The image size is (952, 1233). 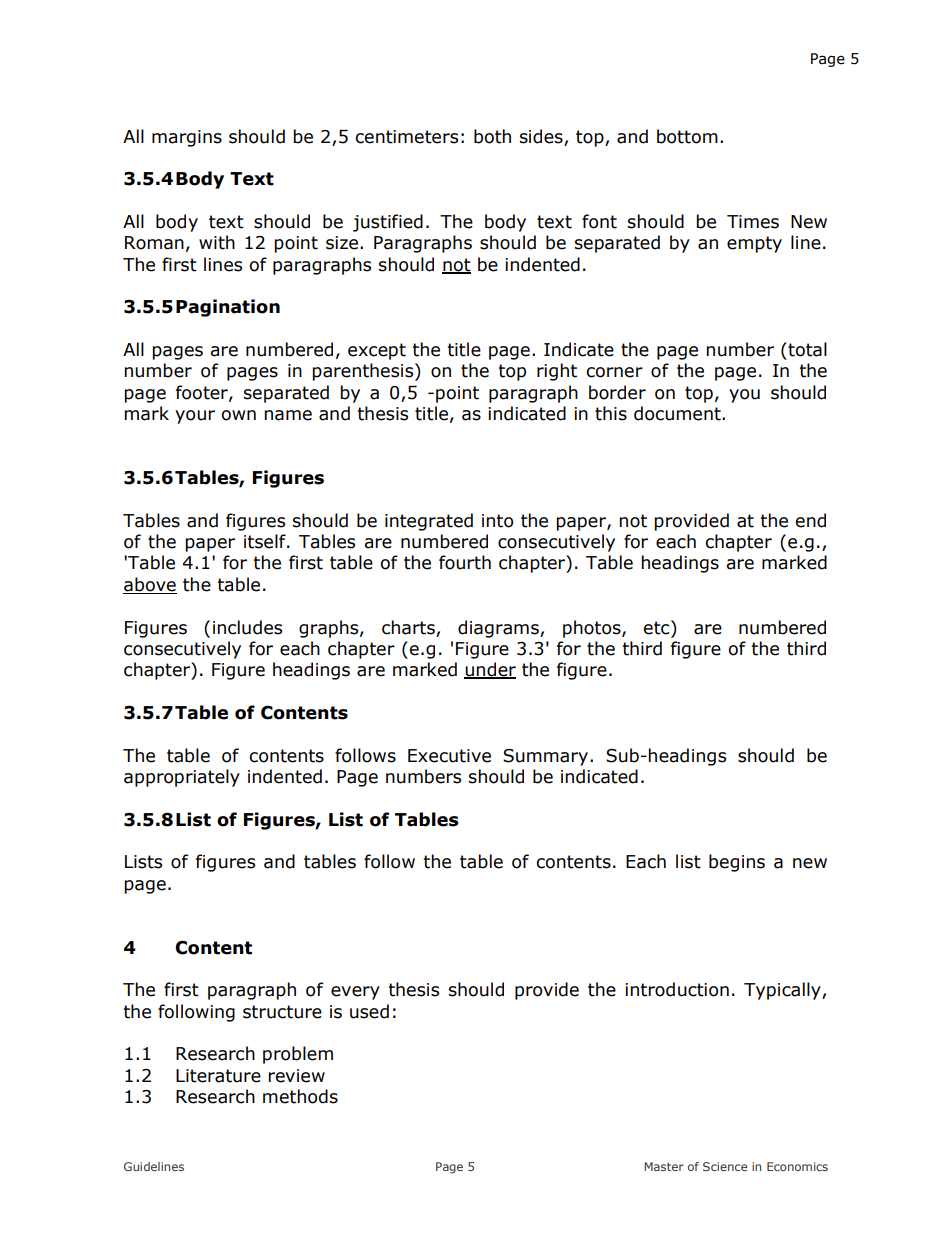 What do you see at coordinates (187, 138) in the image?
I see `margins` at bounding box center [187, 138].
